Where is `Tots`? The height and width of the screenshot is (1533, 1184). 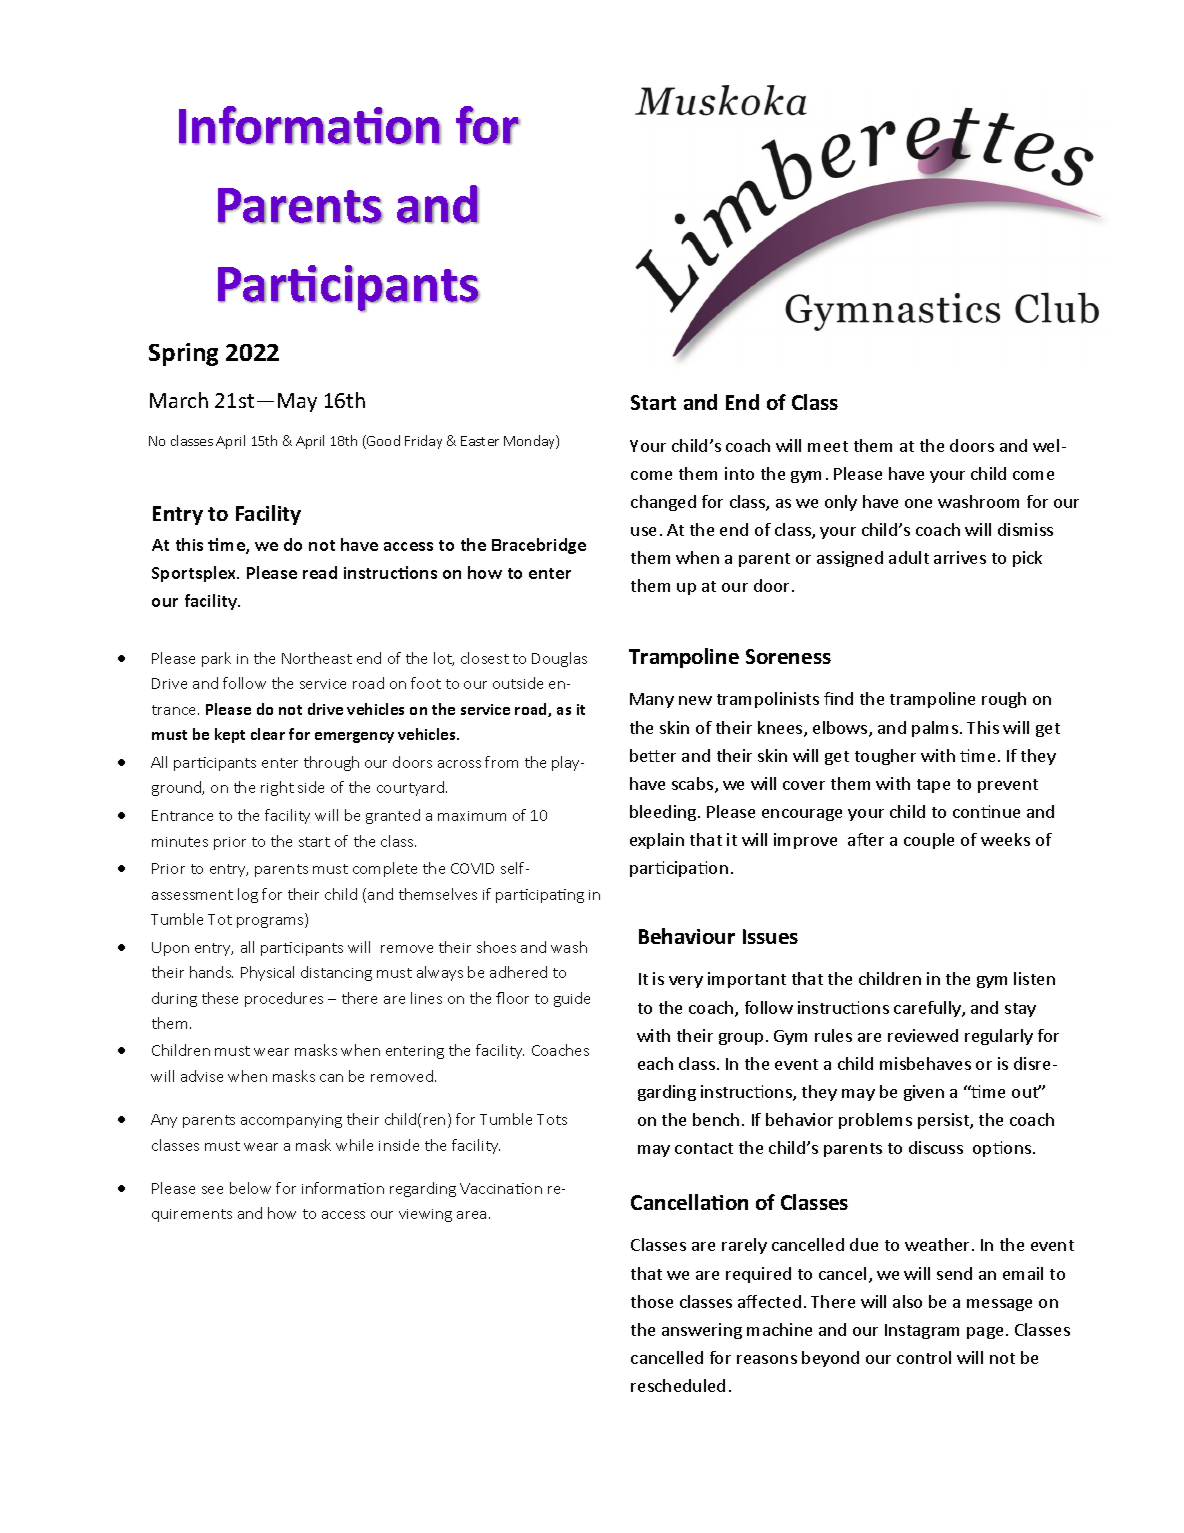 Tots is located at coordinates (552, 1119).
